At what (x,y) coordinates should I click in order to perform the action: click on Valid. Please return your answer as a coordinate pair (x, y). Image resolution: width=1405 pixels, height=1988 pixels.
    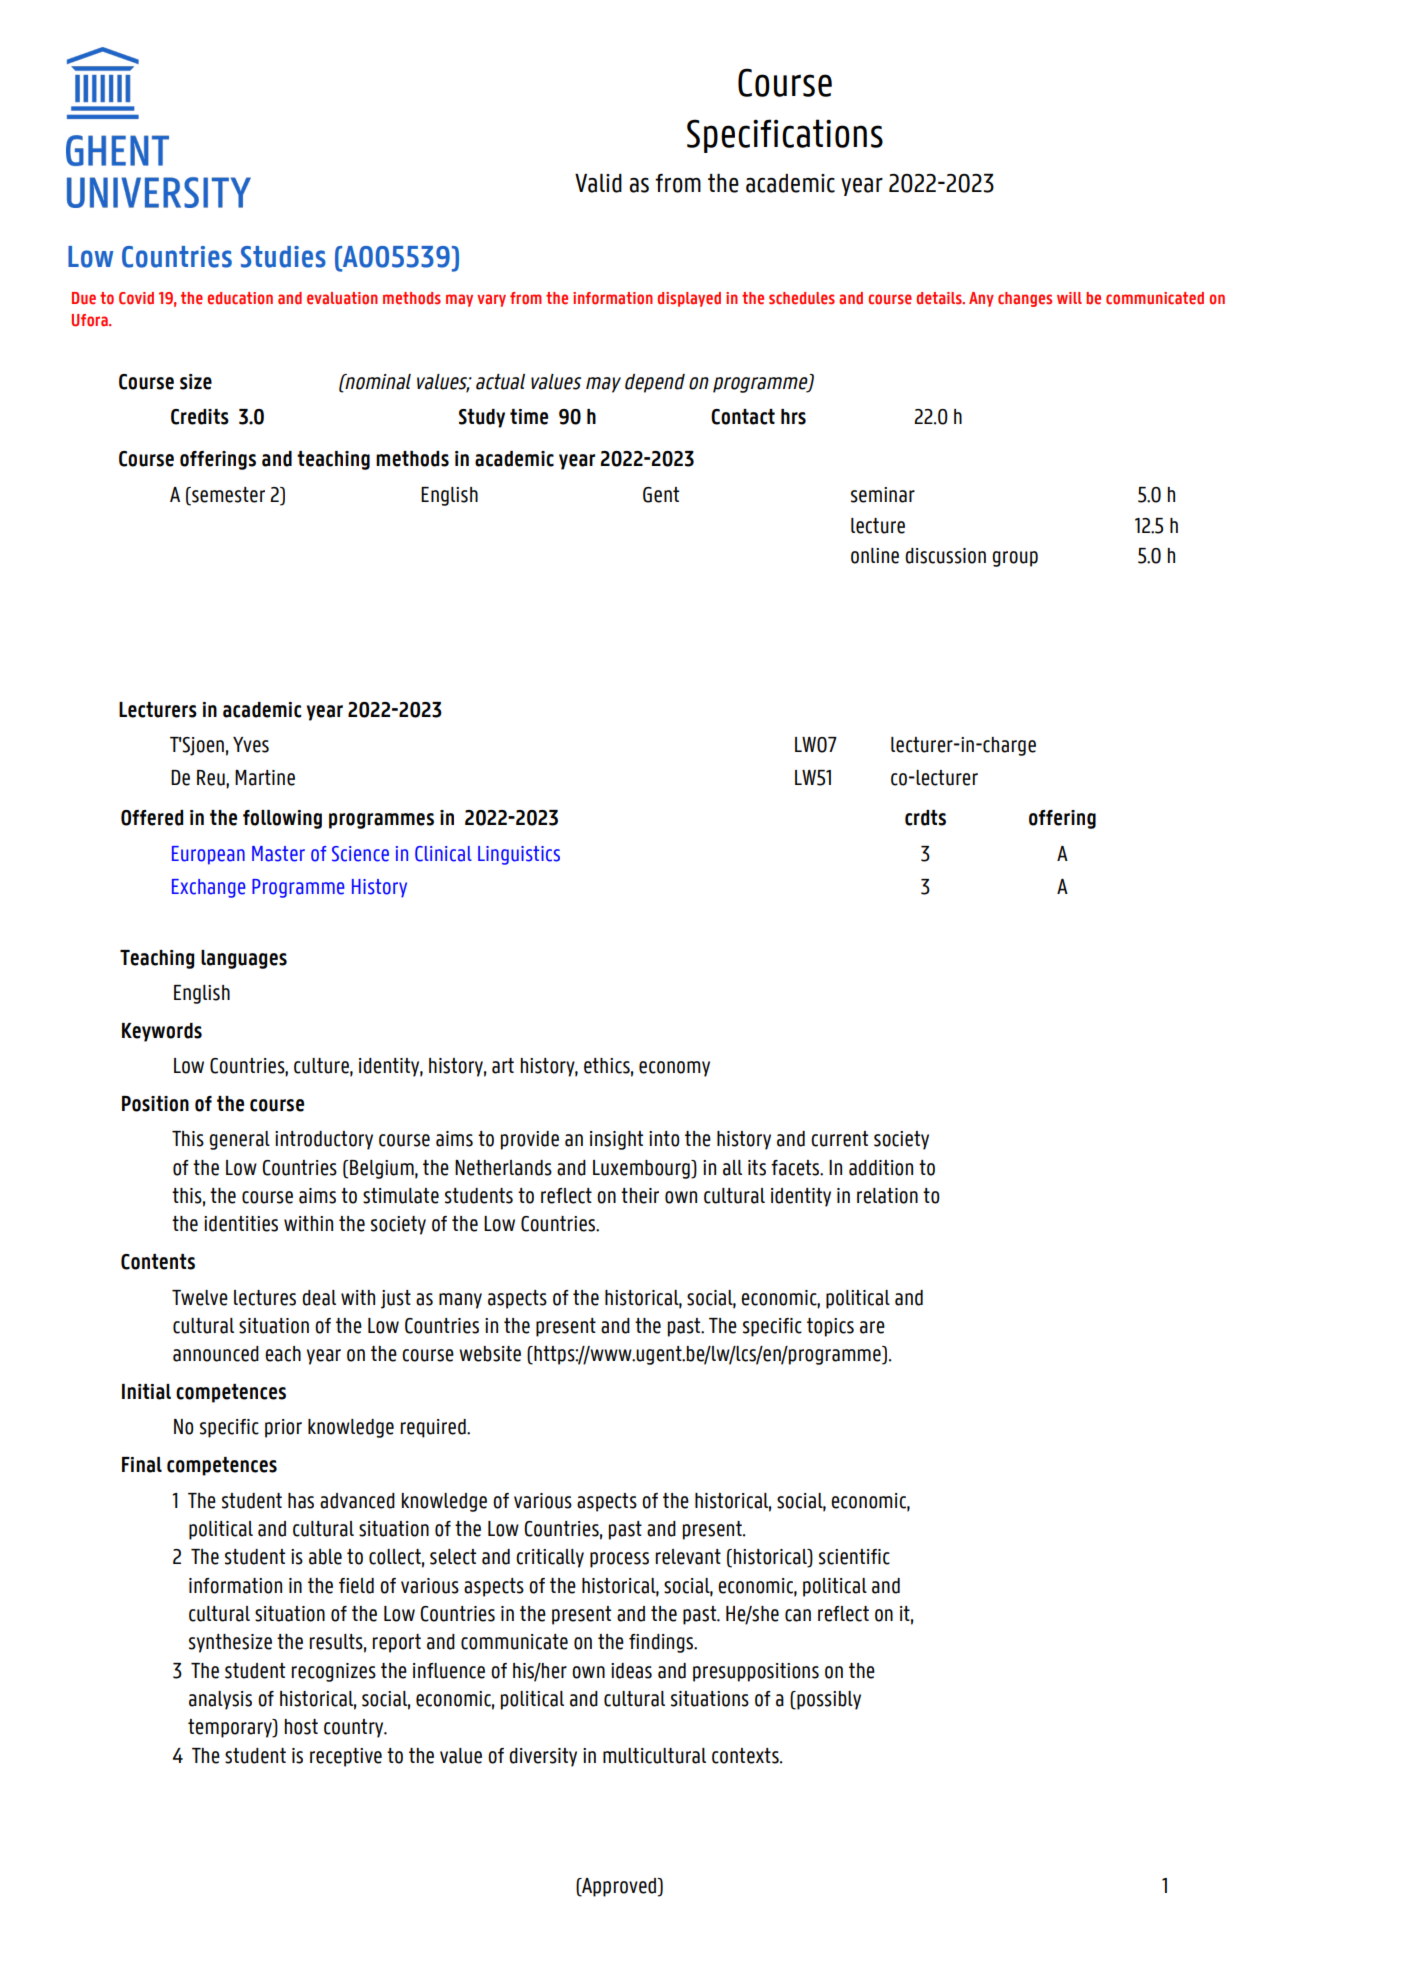
    Looking at the image, I should click on (598, 183).
